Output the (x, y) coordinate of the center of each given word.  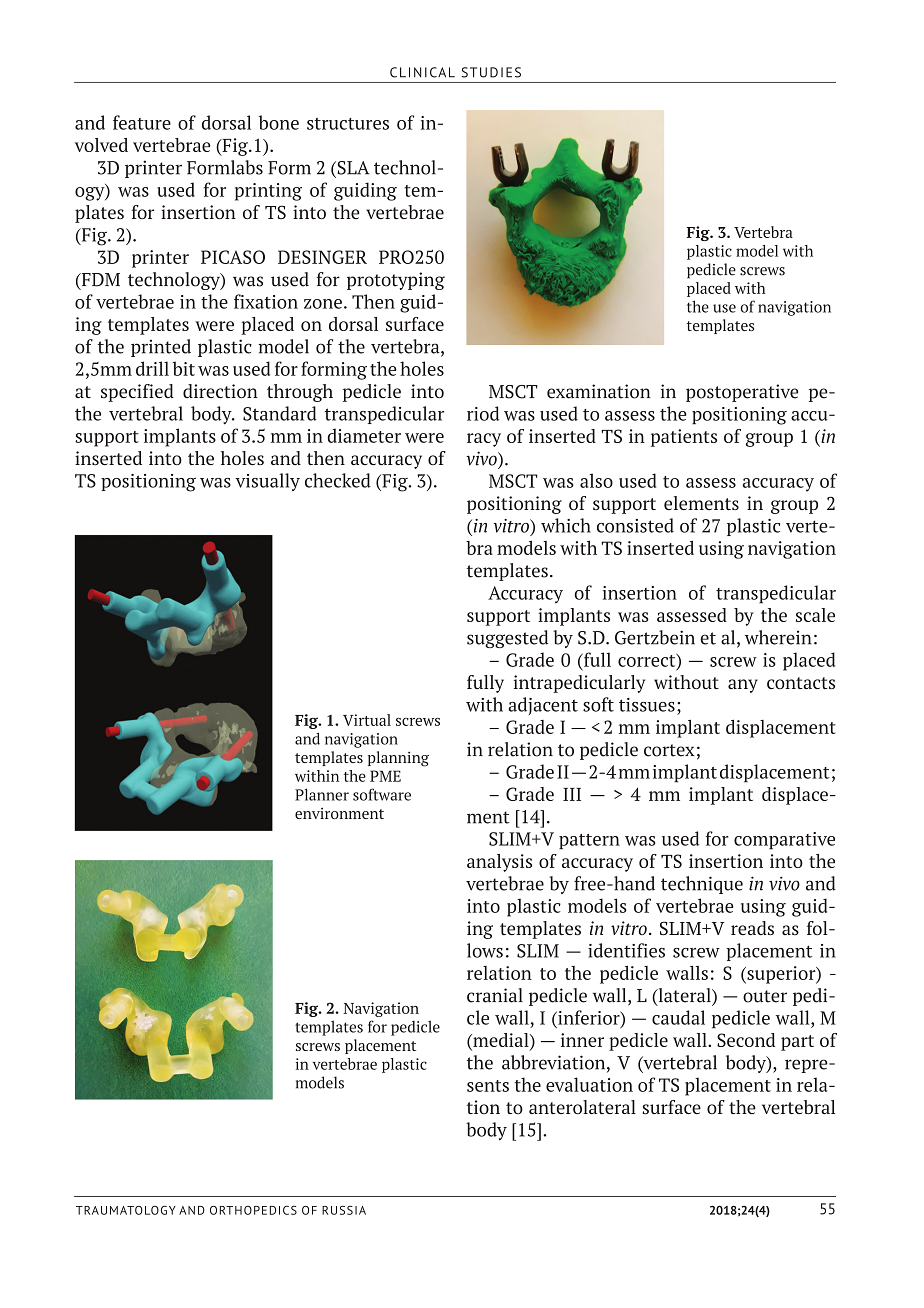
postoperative (742, 393)
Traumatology (126, 1210)
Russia (344, 1210)
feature (142, 122)
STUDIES (491, 72)
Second (746, 1040)
